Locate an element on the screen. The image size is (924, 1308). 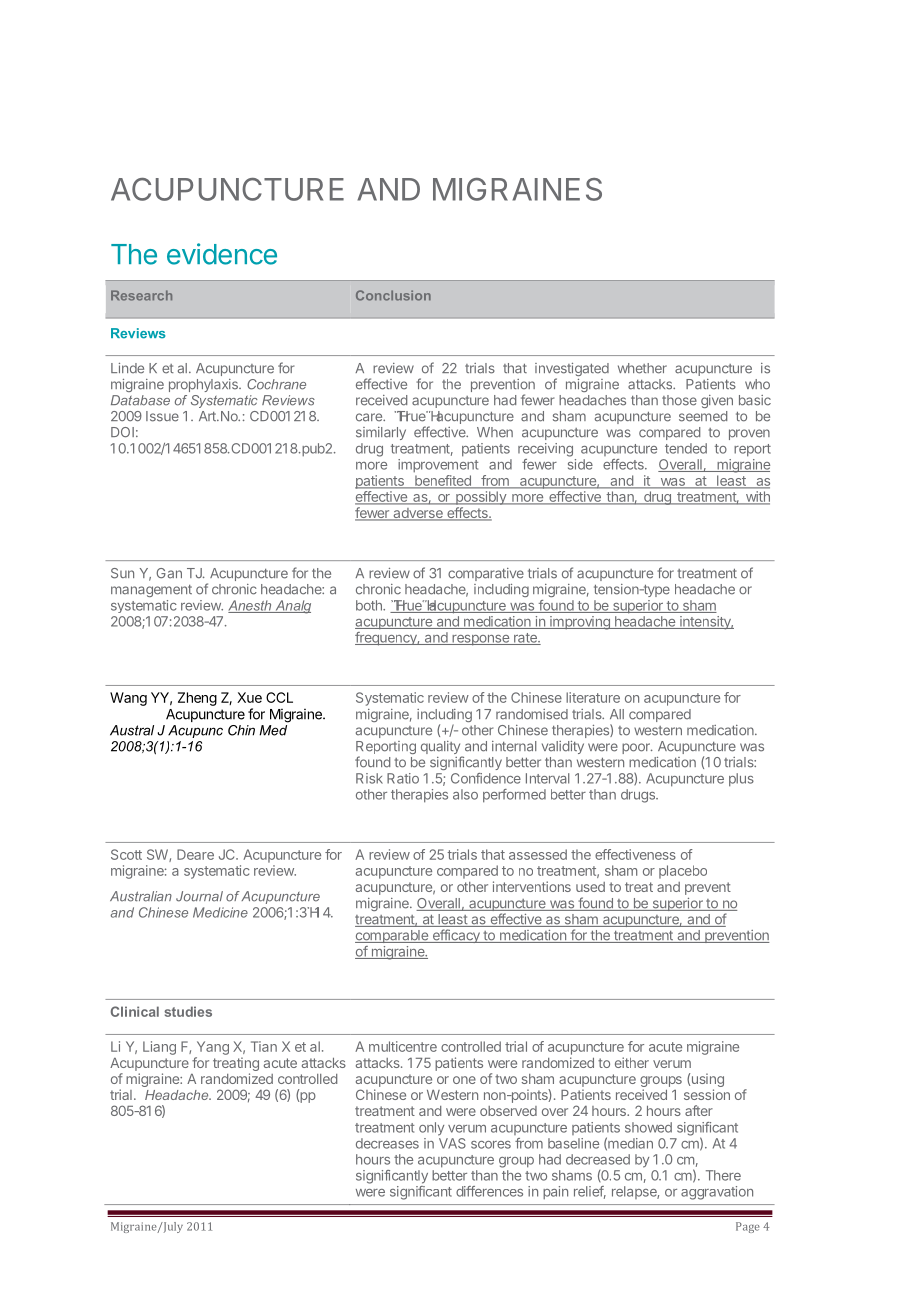
placebo is located at coordinates (683, 872).
